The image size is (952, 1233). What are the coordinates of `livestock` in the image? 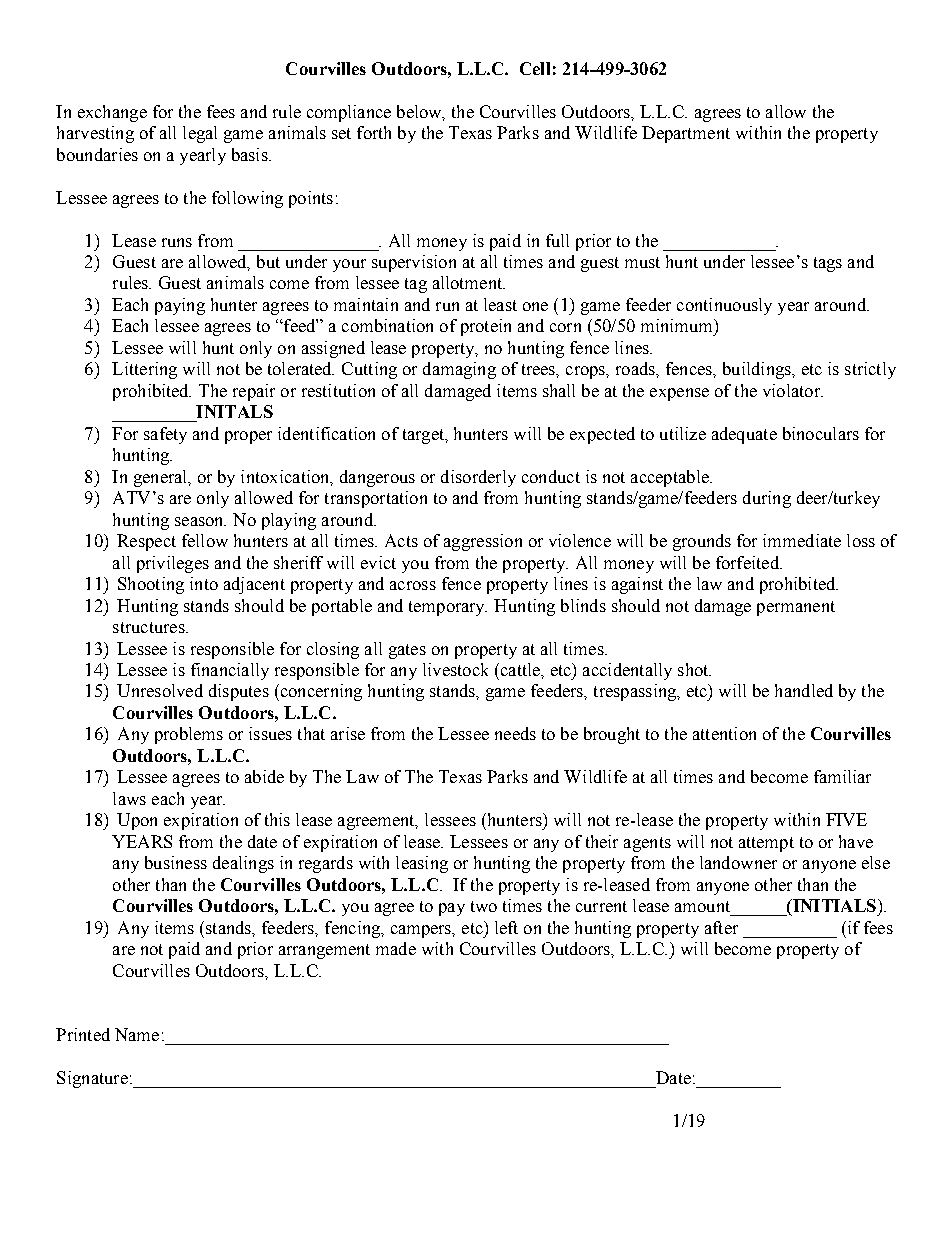 It's located at (455, 669).
